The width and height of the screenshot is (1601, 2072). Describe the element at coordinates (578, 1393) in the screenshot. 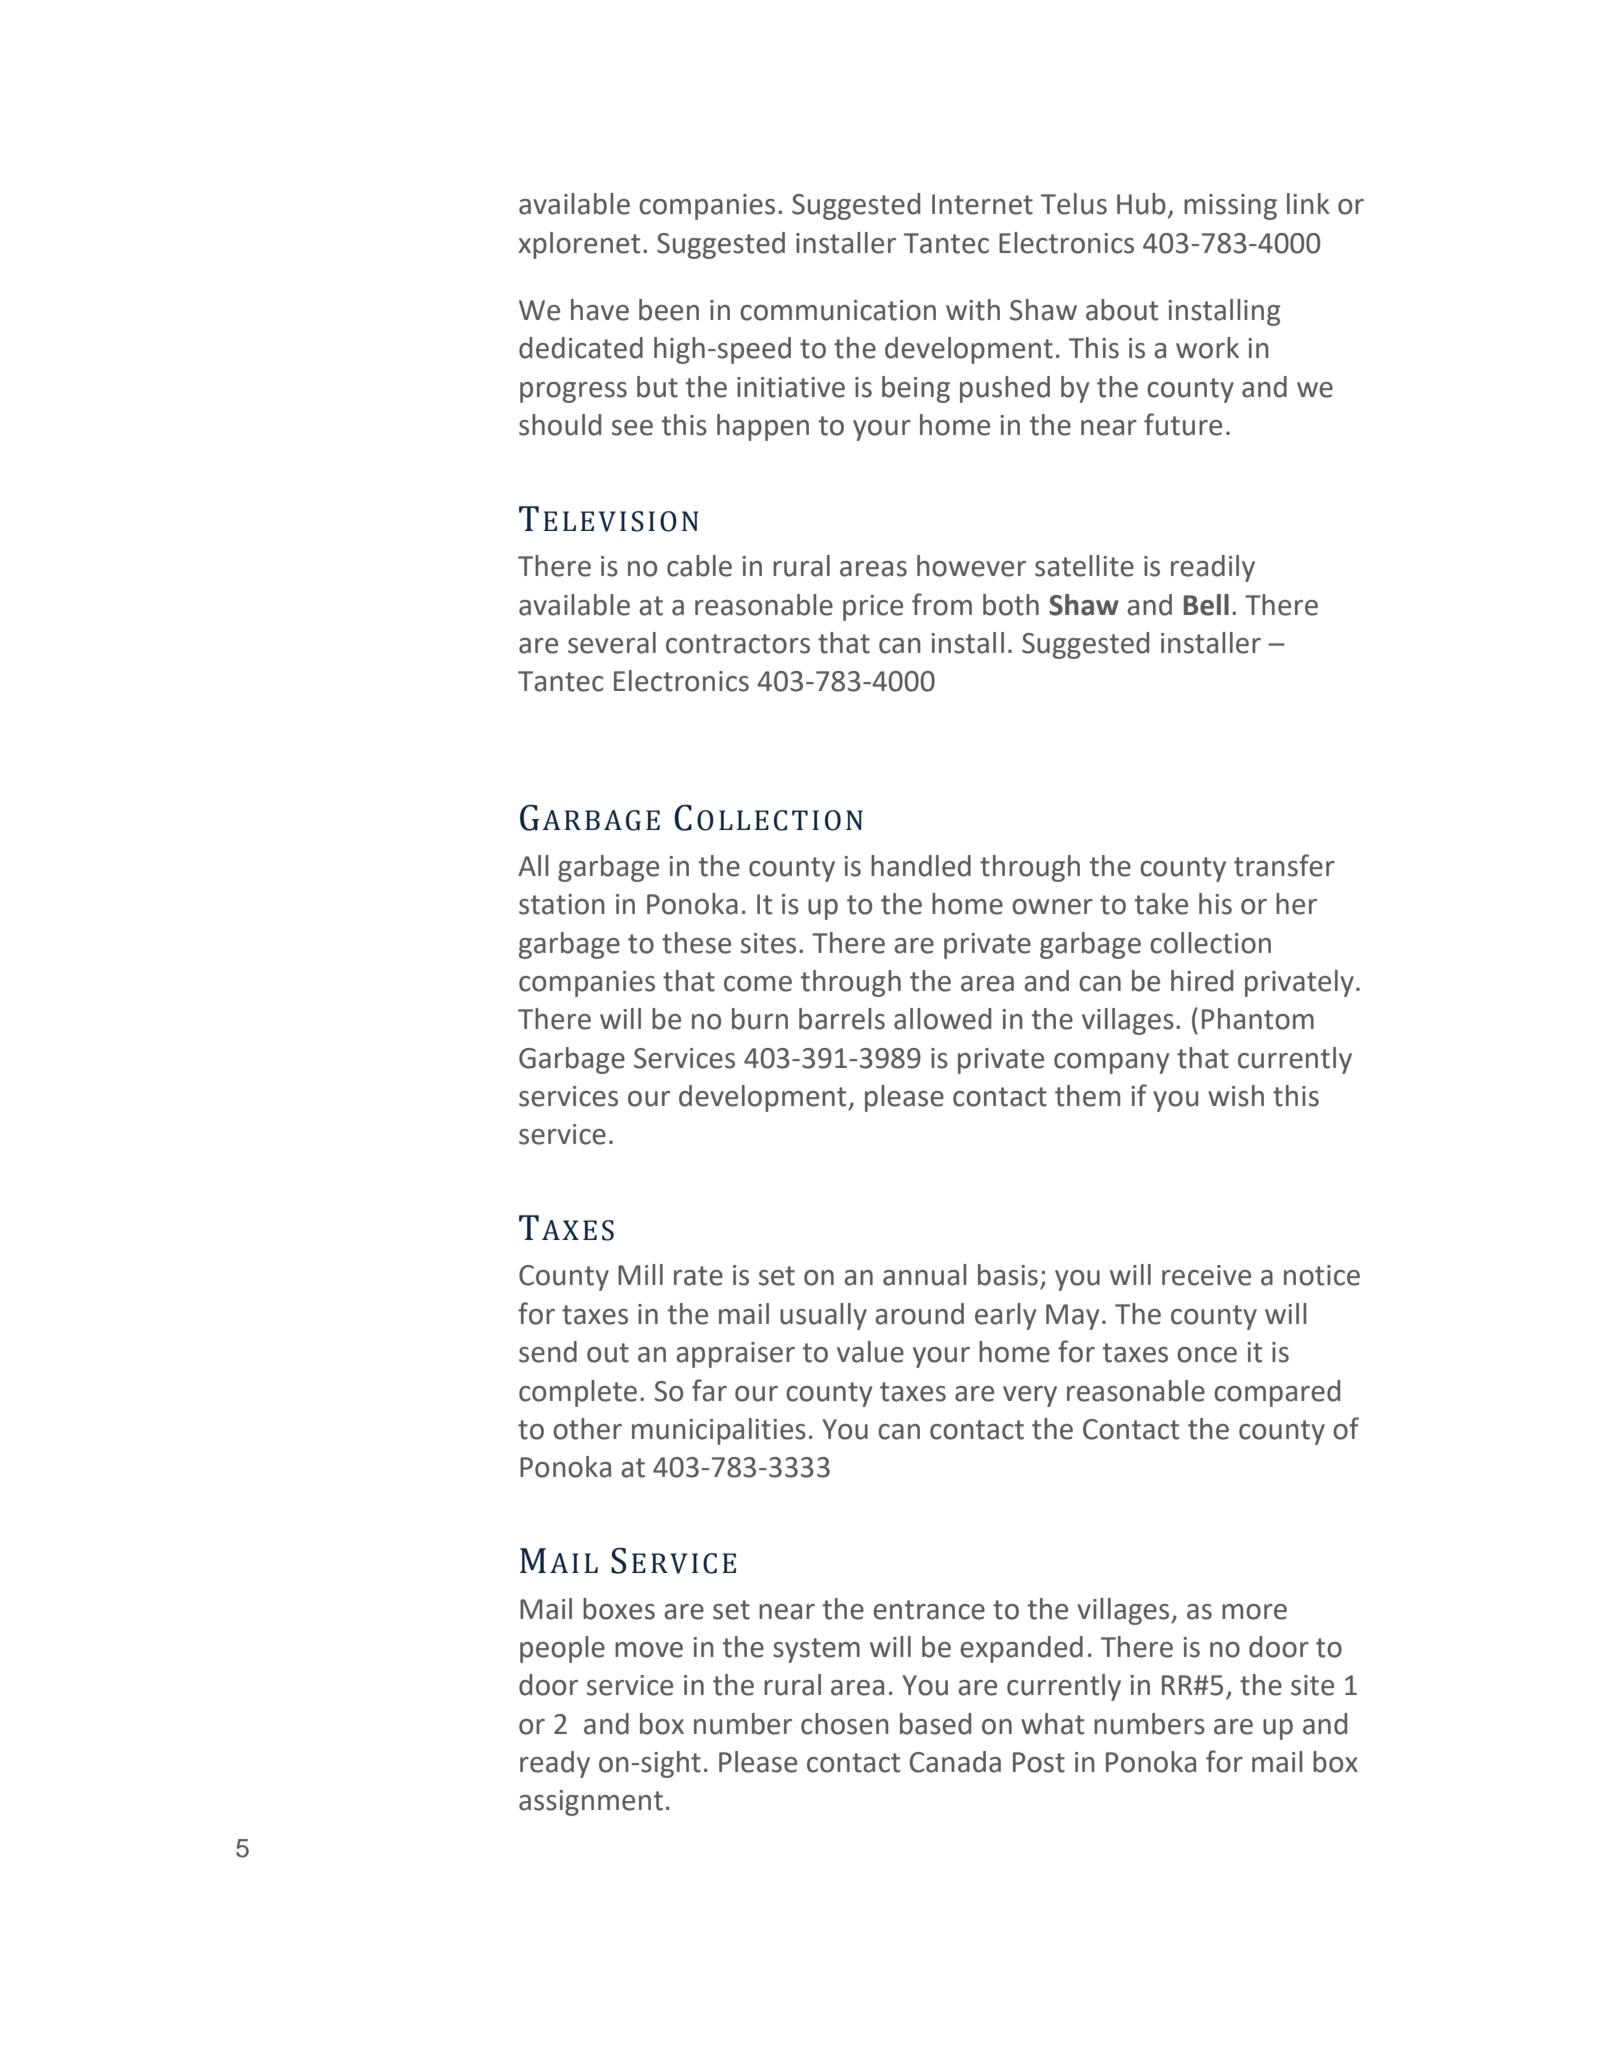

I see `complete` at that location.
